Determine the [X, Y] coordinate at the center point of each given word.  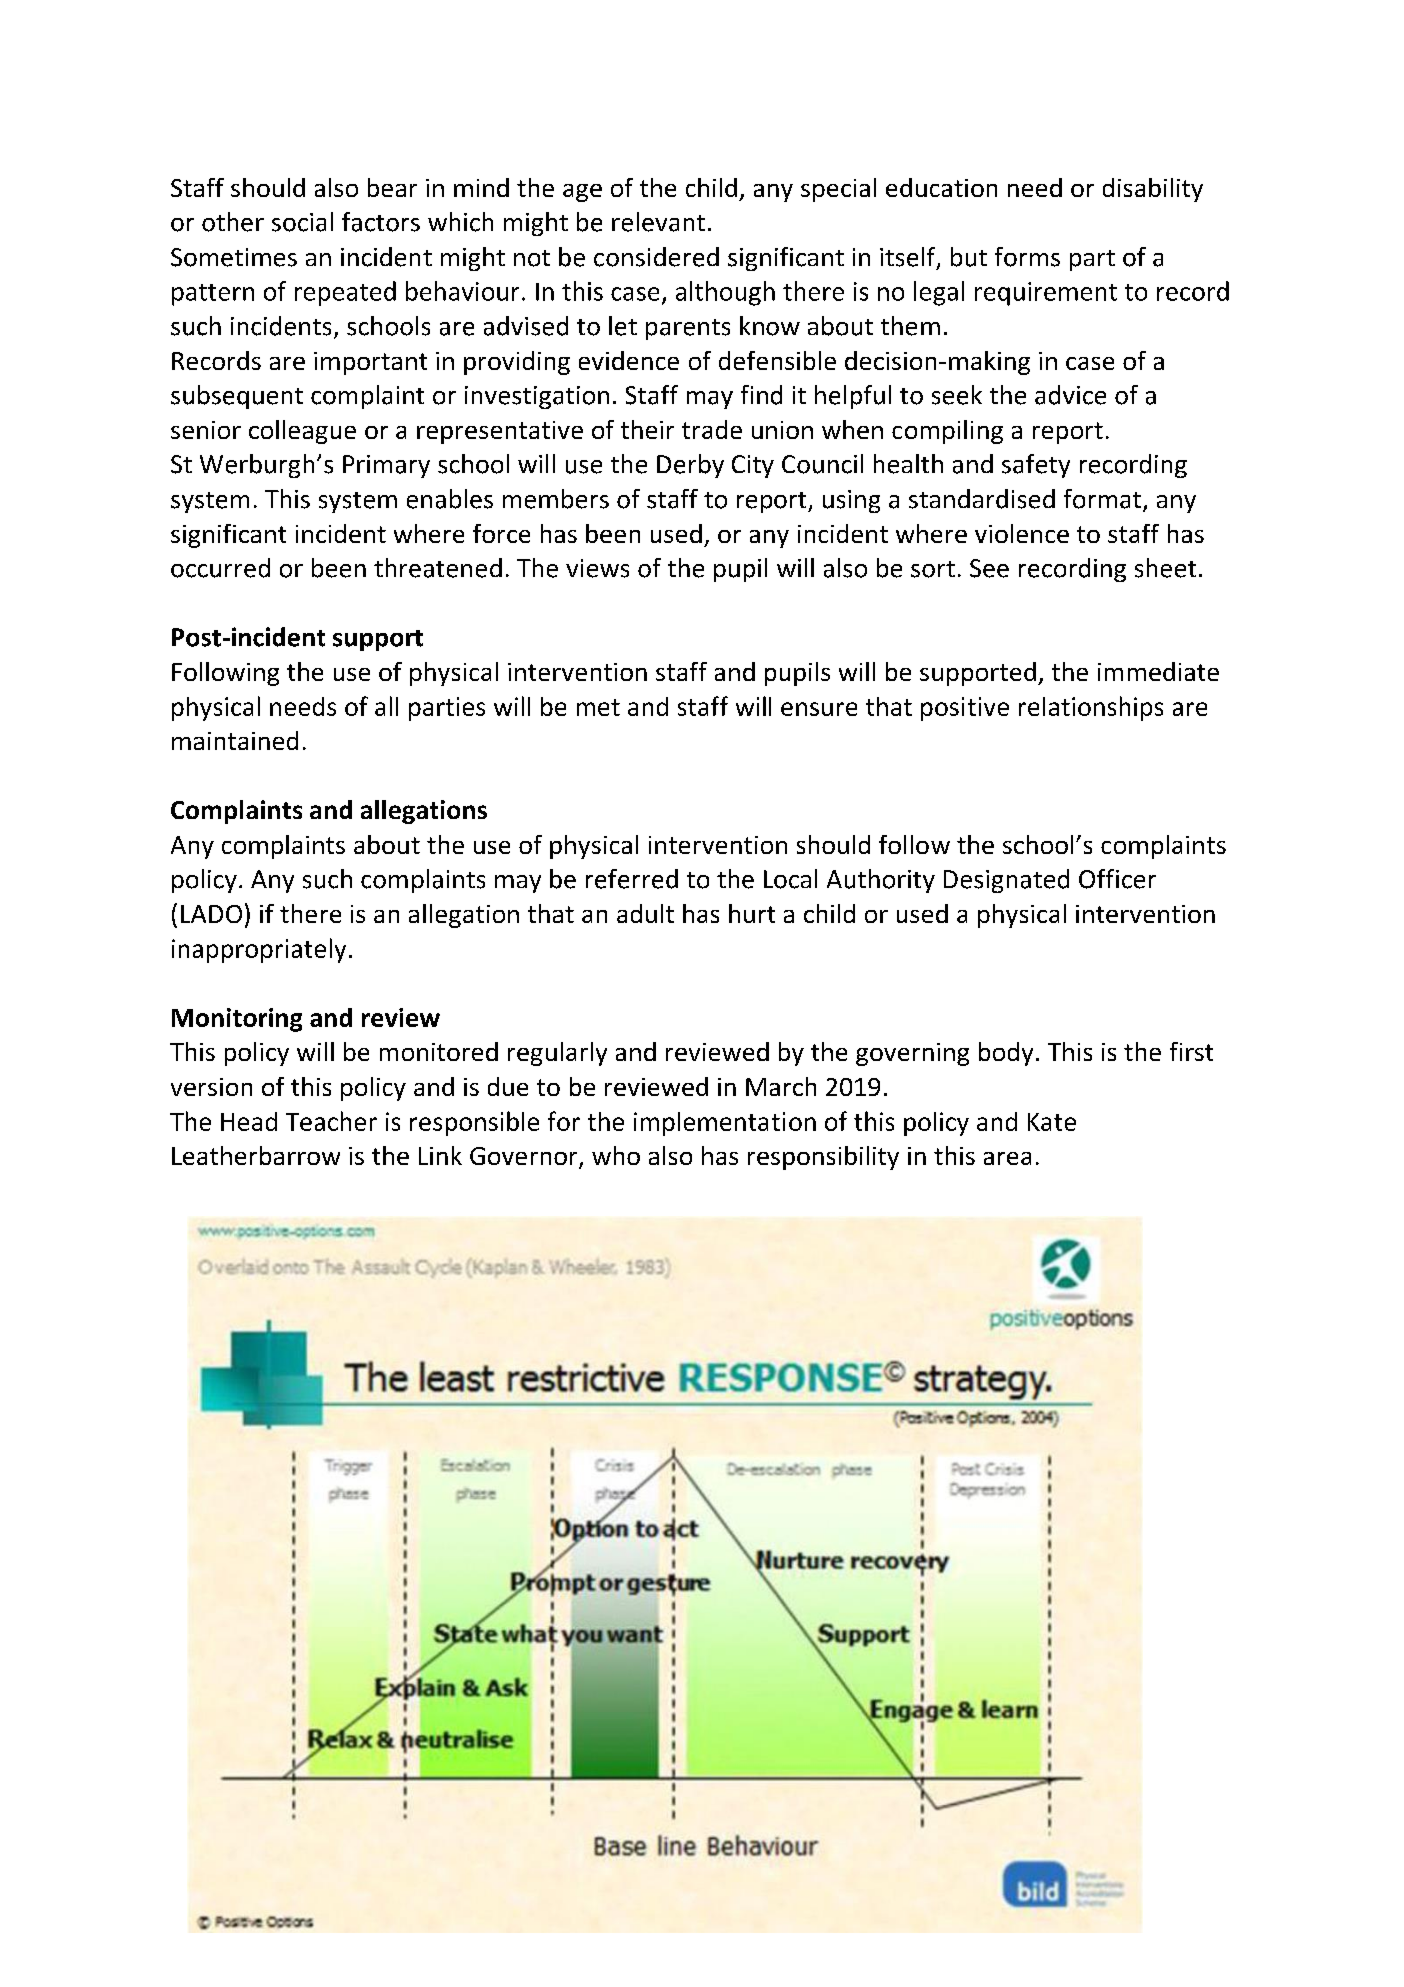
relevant [658, 222]
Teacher [331, 1121]
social [302, 222]
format [1104, 500]
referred [632, 879]
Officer [1117, 879]
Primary [386, 466]
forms [1027, 257]
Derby [690, 466]
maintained [235, 740]
